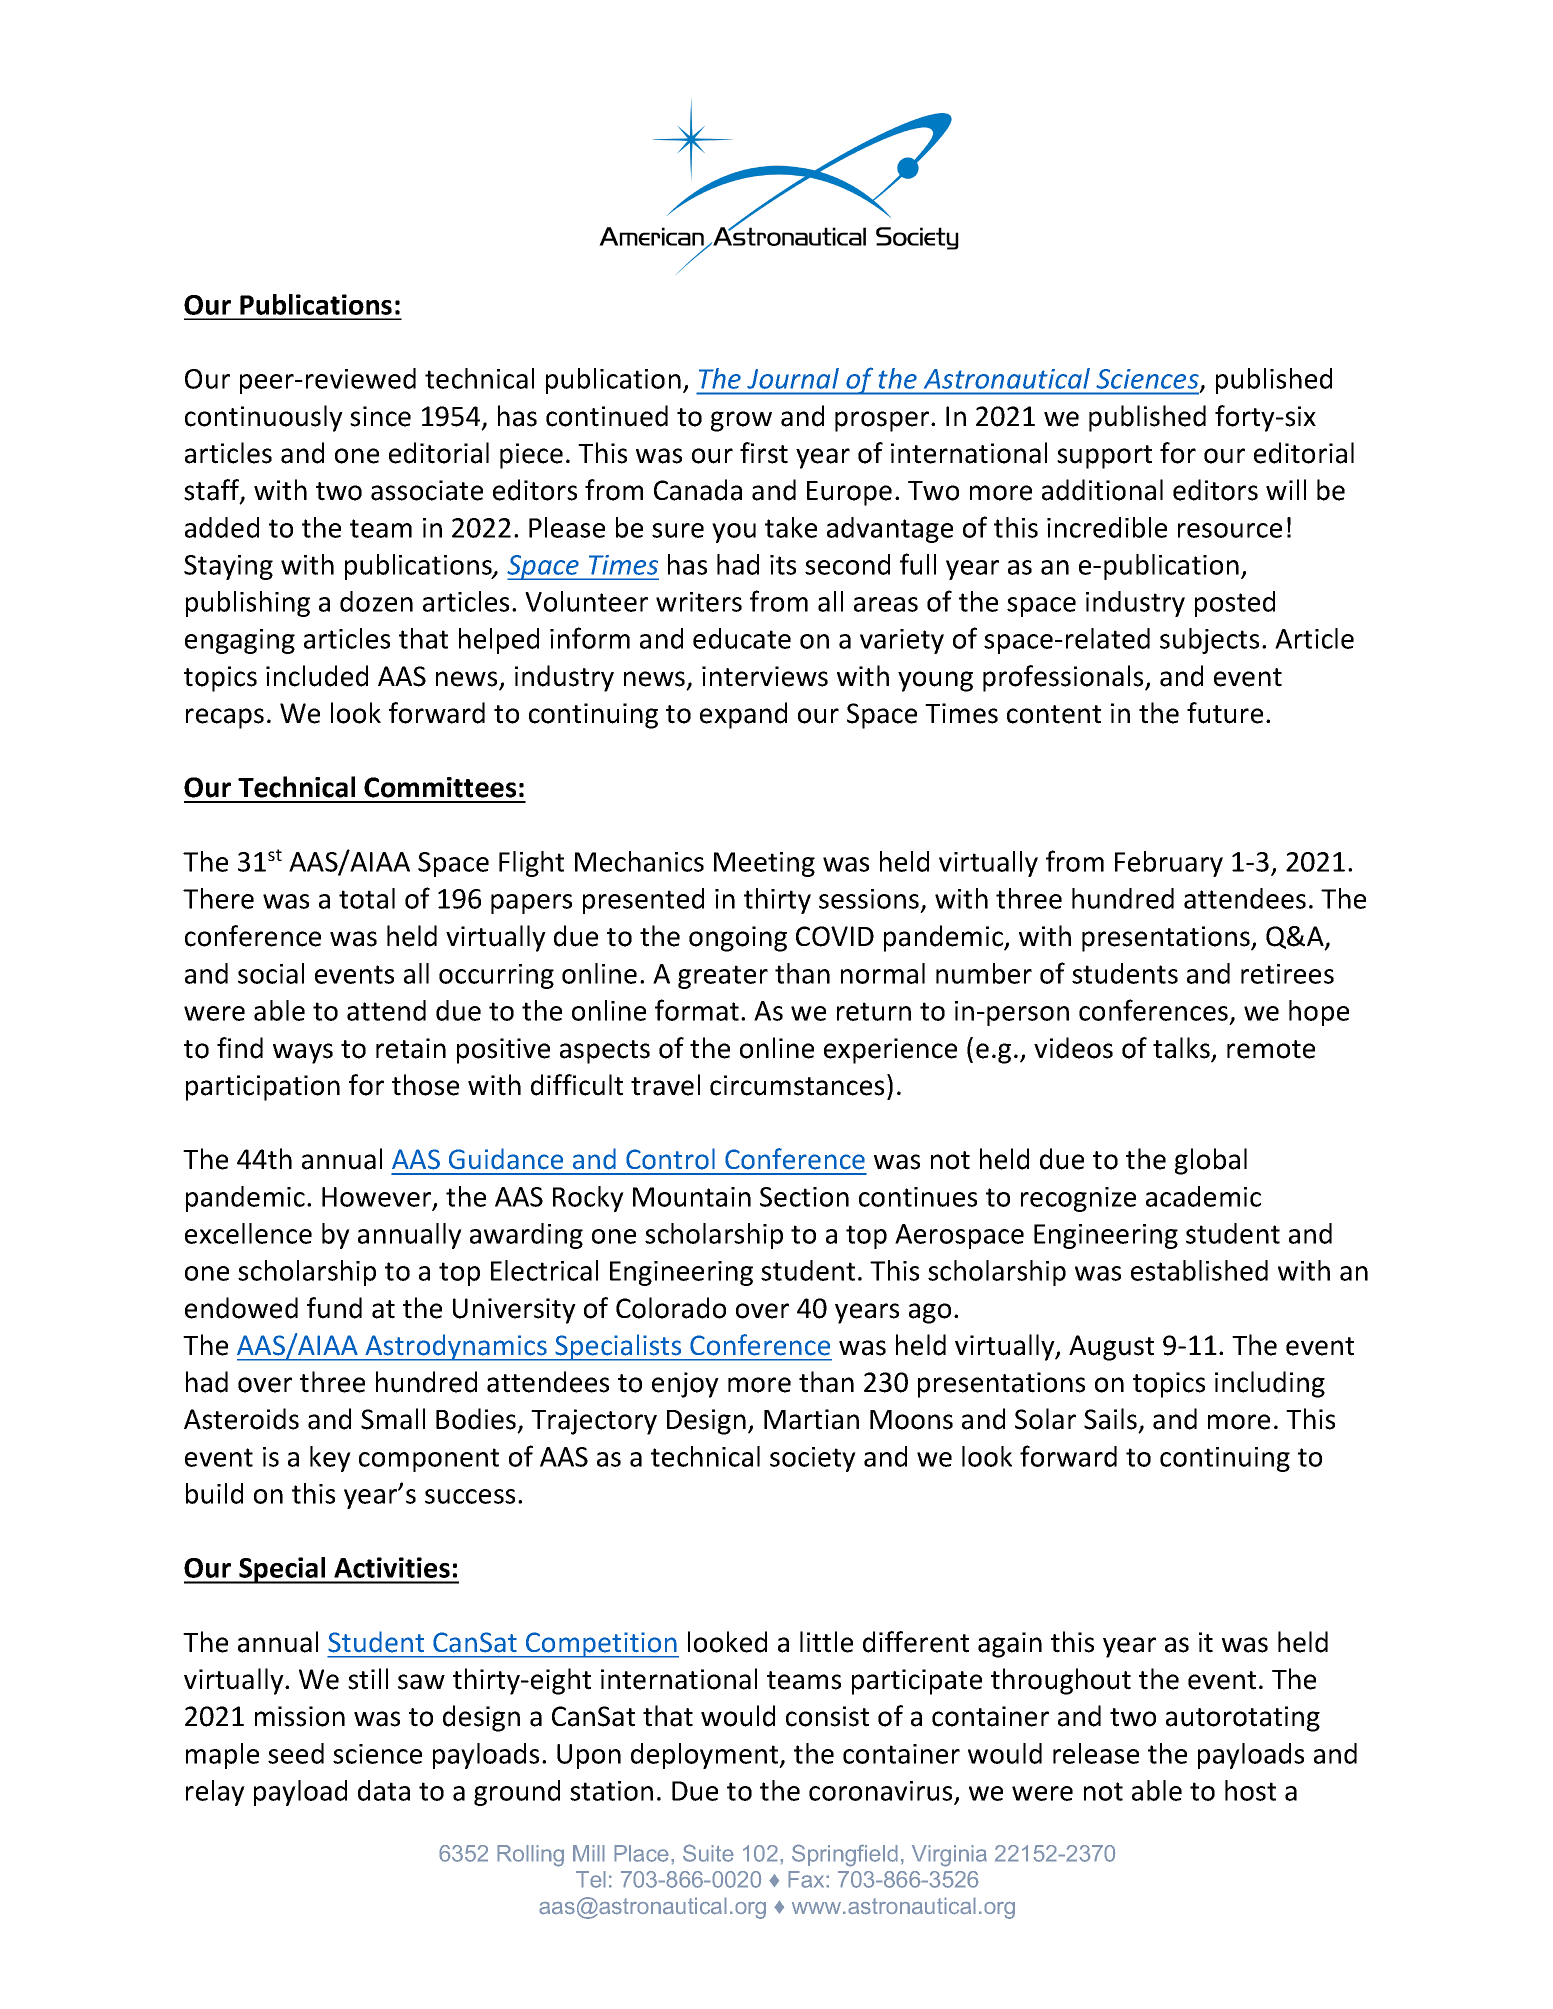 Image resolution: width=1553 pixels, height=2009 pixels. I want to click on support, so click(1104, 457).
